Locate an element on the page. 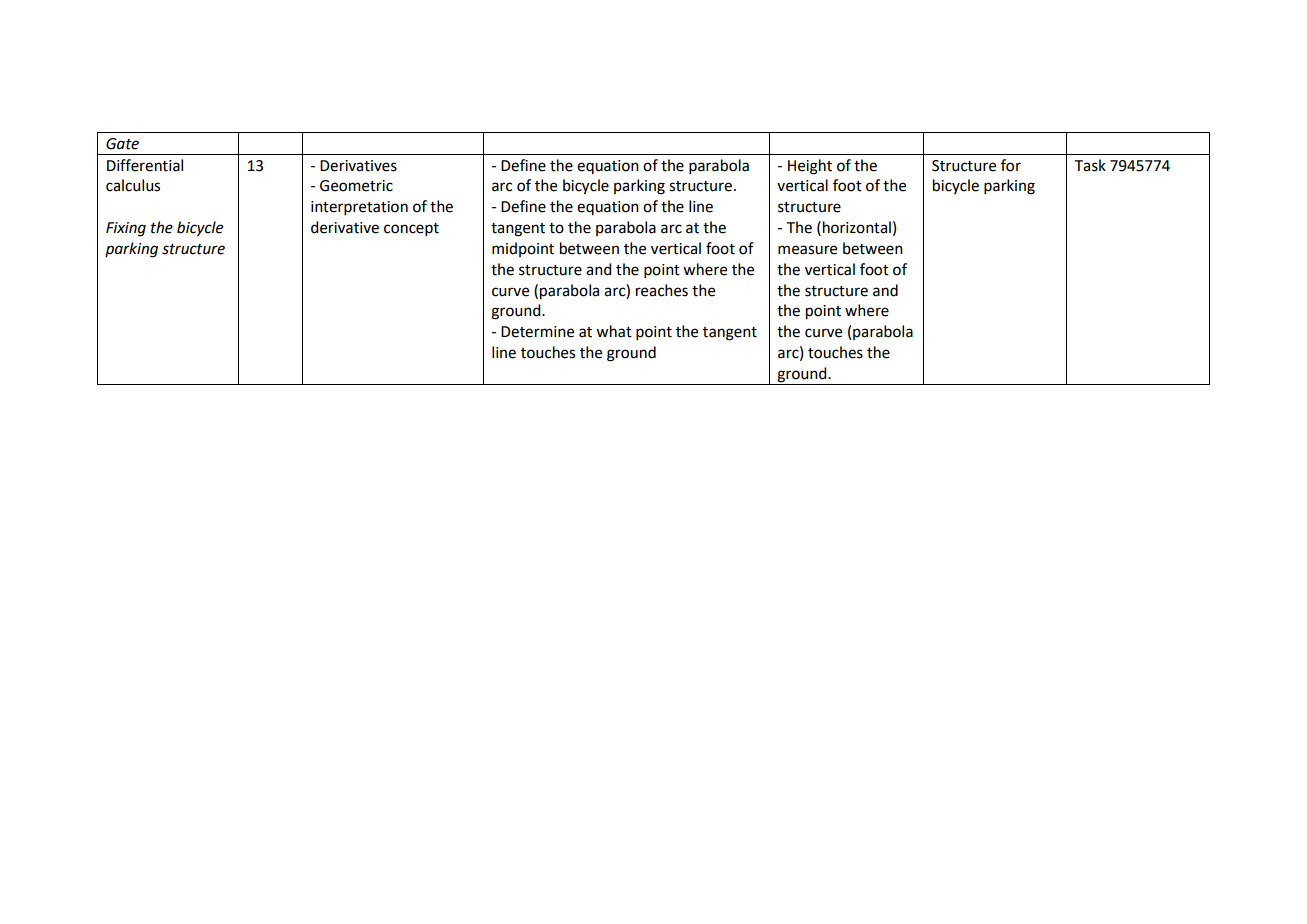 This image has width=1307, height=924. for is located at coordinates (1011, 165).
